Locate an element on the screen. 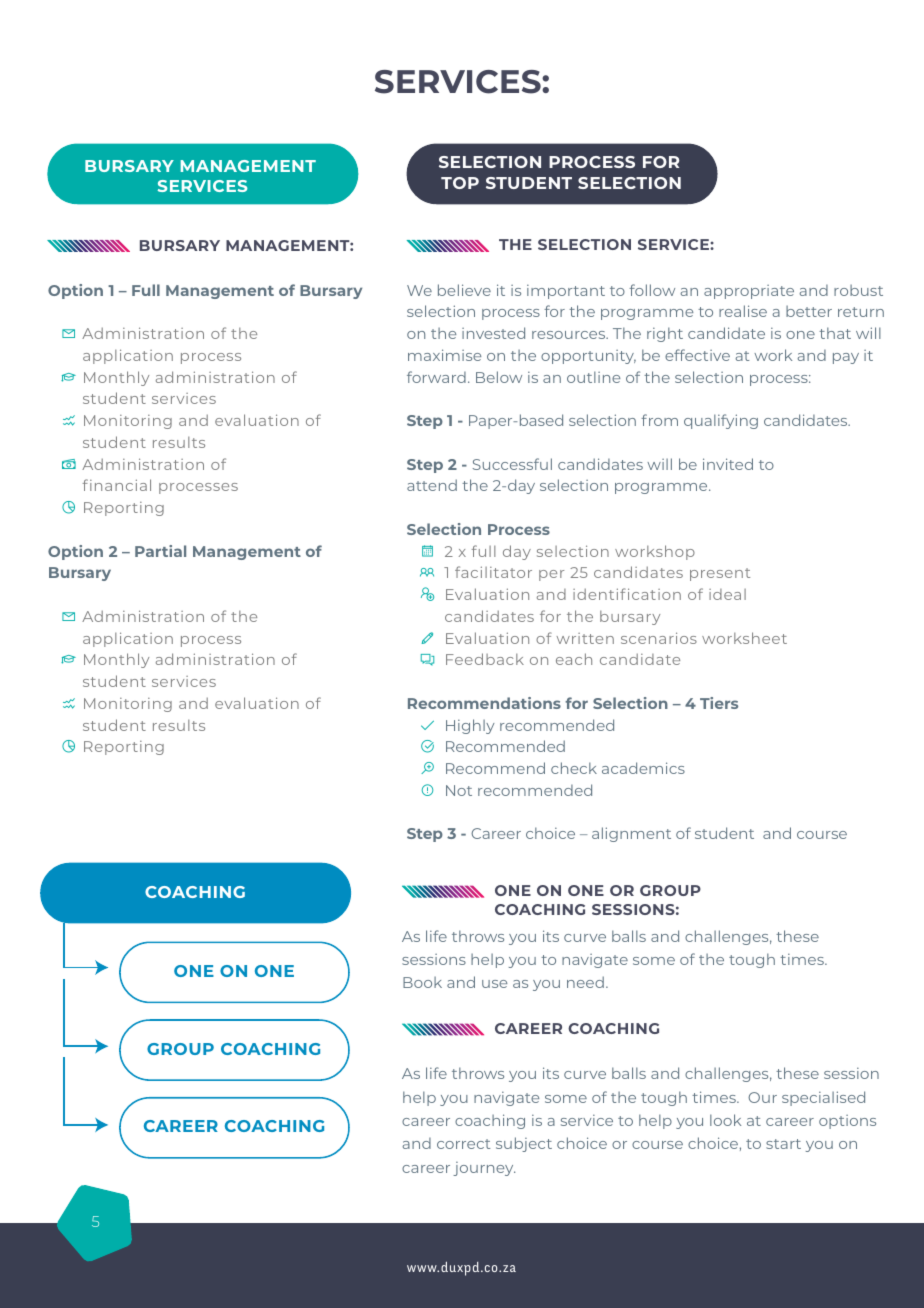 This screenshot has width=924, height=1308. correct is located at coordinates (463, 1144).
